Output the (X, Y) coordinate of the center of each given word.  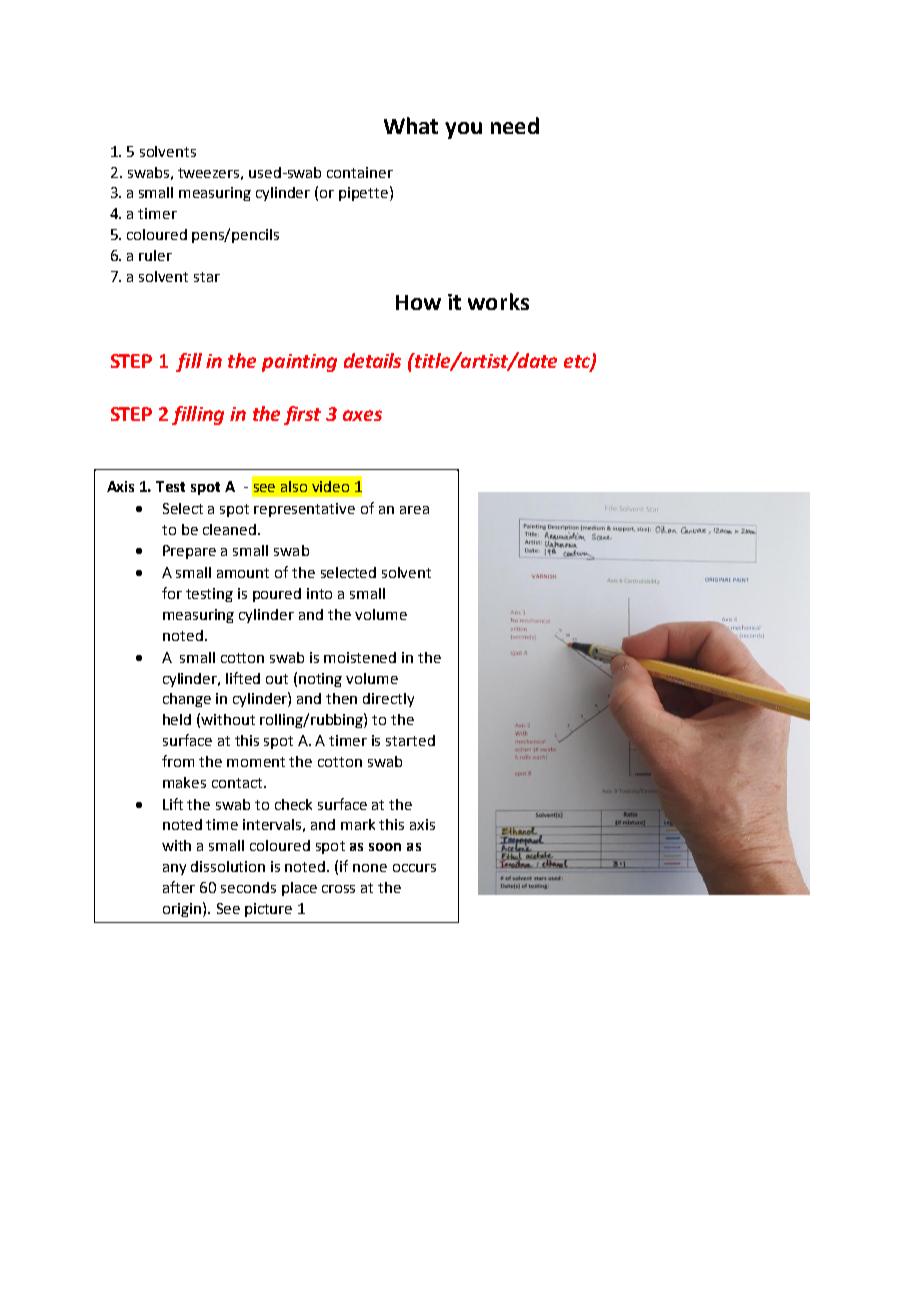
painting (299, 363)
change (187, 700)
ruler (155, 255)
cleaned (229, 529)
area (414, 510)
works (498, 301)
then (341, 698)
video (330, 486)
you (463, 130)
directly (388, 700)
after (179, 887)
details (372, 360)
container (360, 172)
